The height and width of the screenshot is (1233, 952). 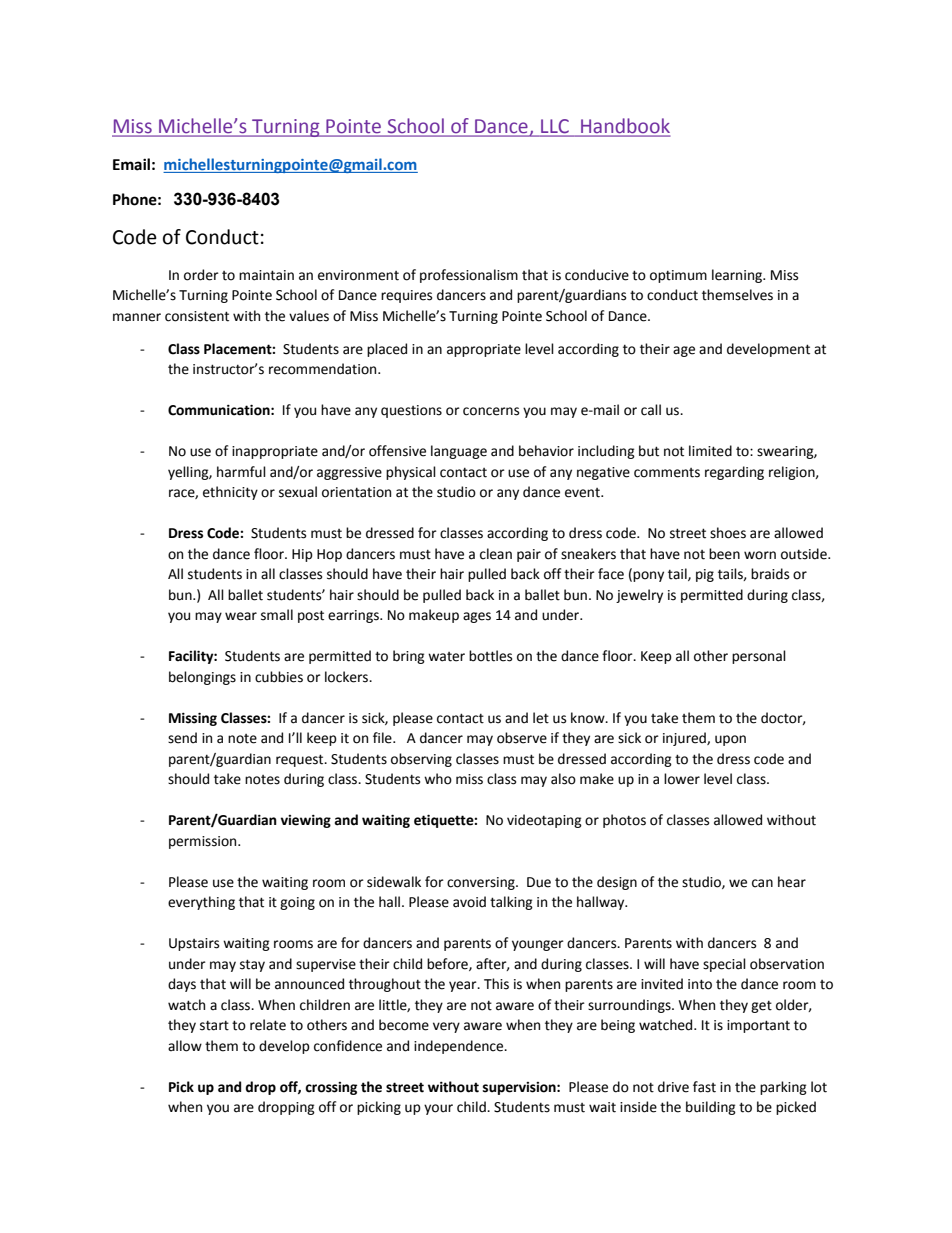 What do you see at coordinates (762, 883) in the screenshot?
I see `can` at bounding box center [762, 883].
